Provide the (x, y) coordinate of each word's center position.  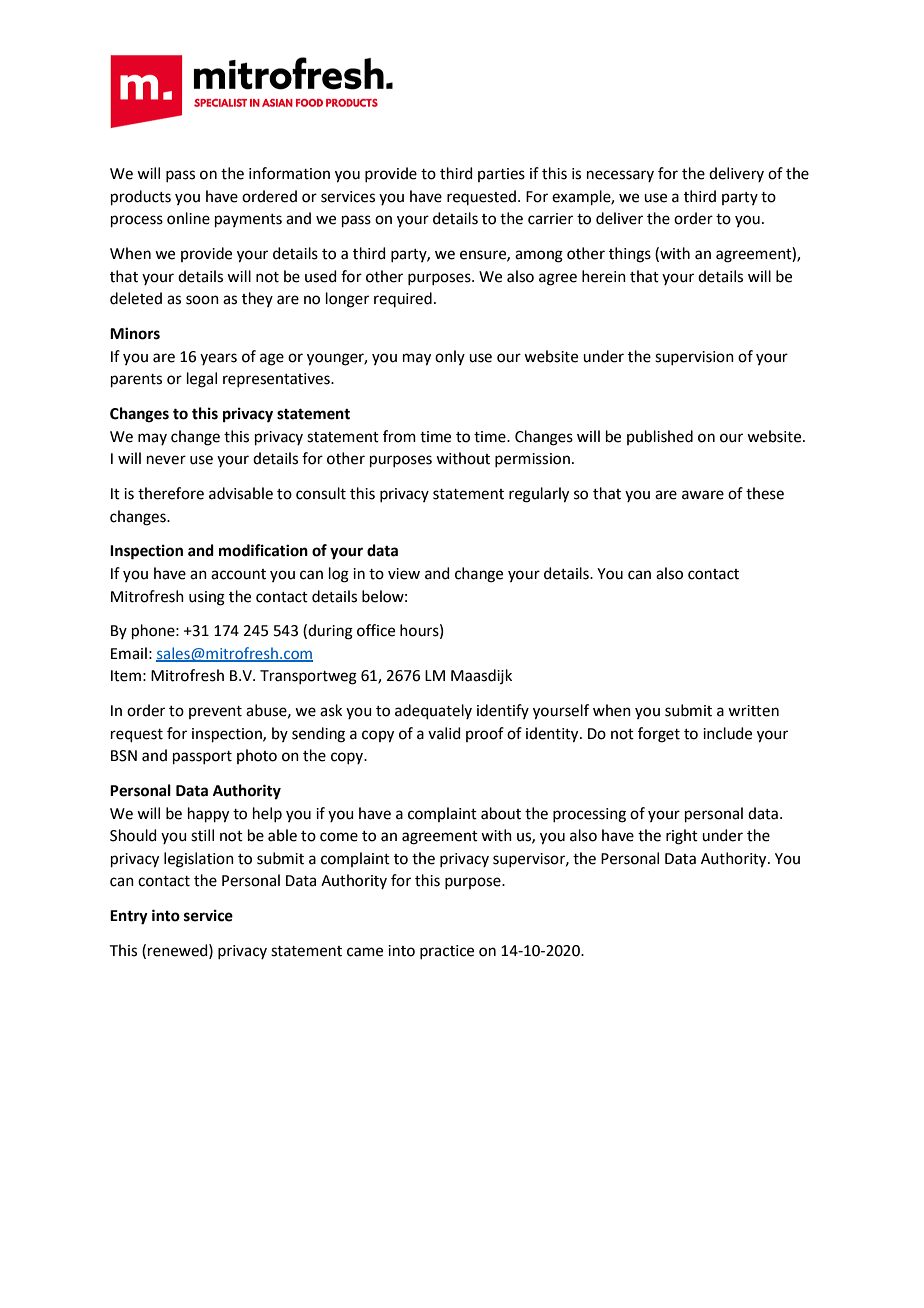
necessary (620, 176)
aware (703, 495)
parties (501, 175)
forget (659, 735)
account (238, 574)
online (188, 218)
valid (444, 733)
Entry (129, 917)
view (404, 574)
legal (202, 380)
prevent (215, 712)
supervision (694, 358)
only (450, 357)
